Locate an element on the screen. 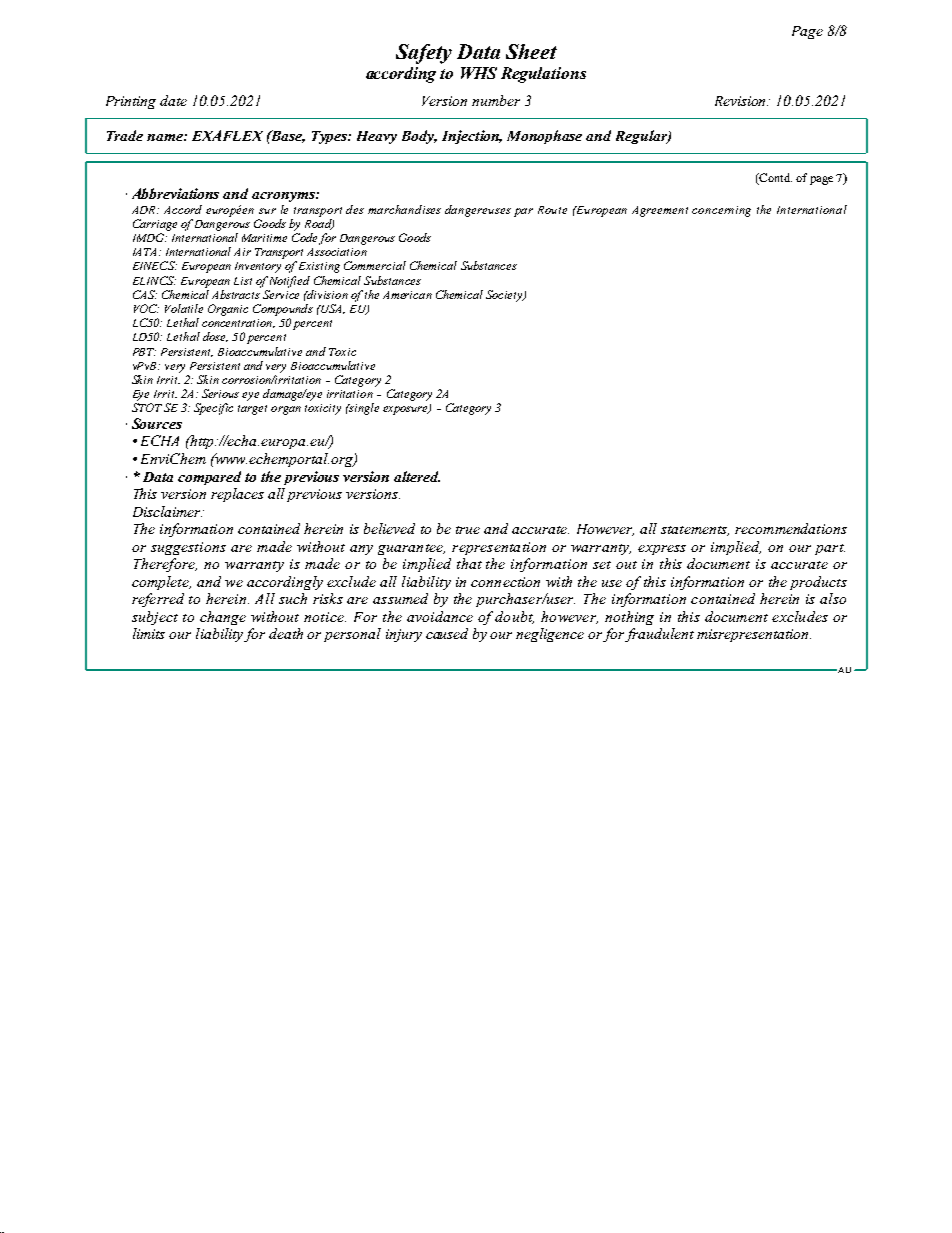  dose is located at coordinates (215, 337).
